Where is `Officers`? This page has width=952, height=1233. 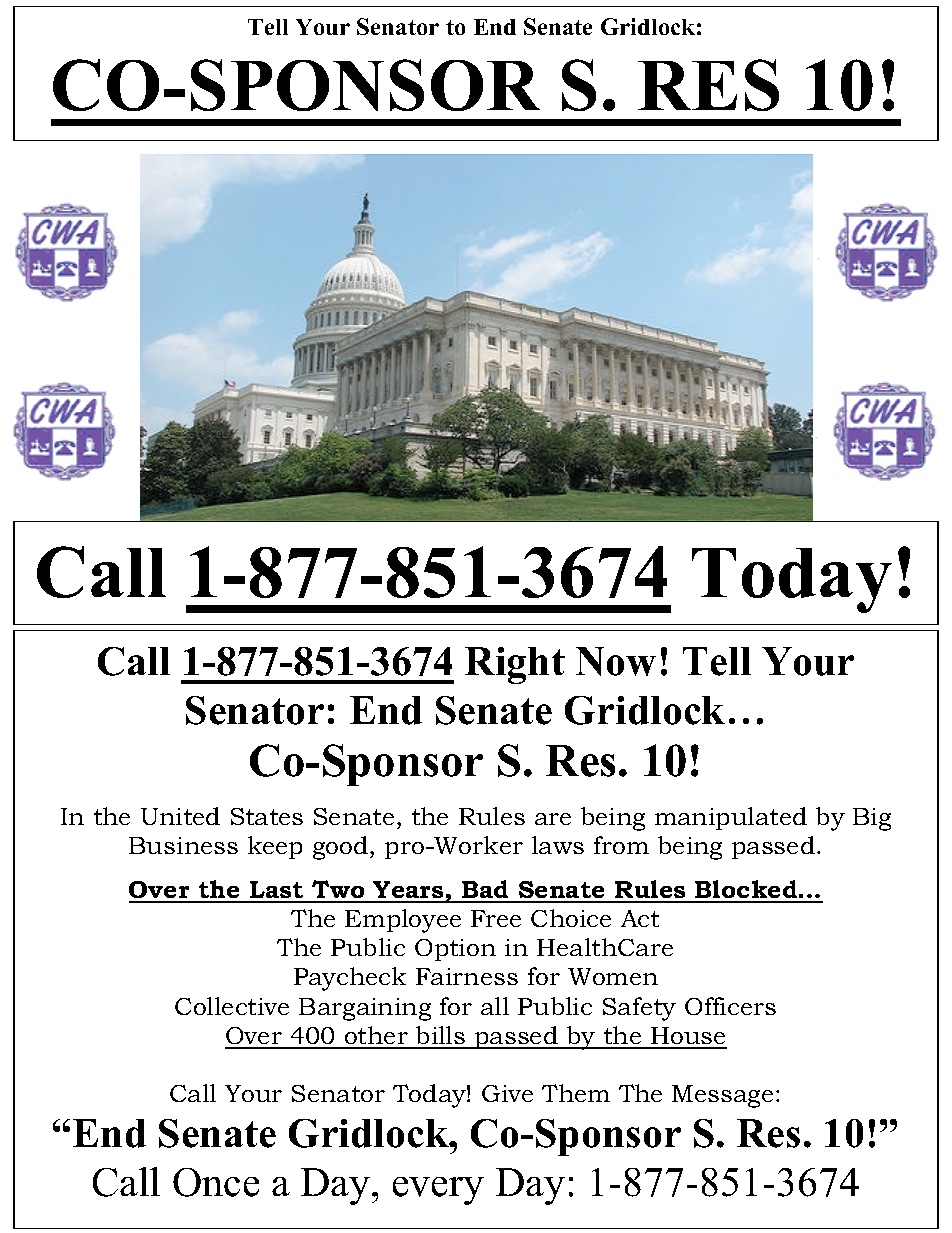 Officers is located at coordinates (730, 1006).
